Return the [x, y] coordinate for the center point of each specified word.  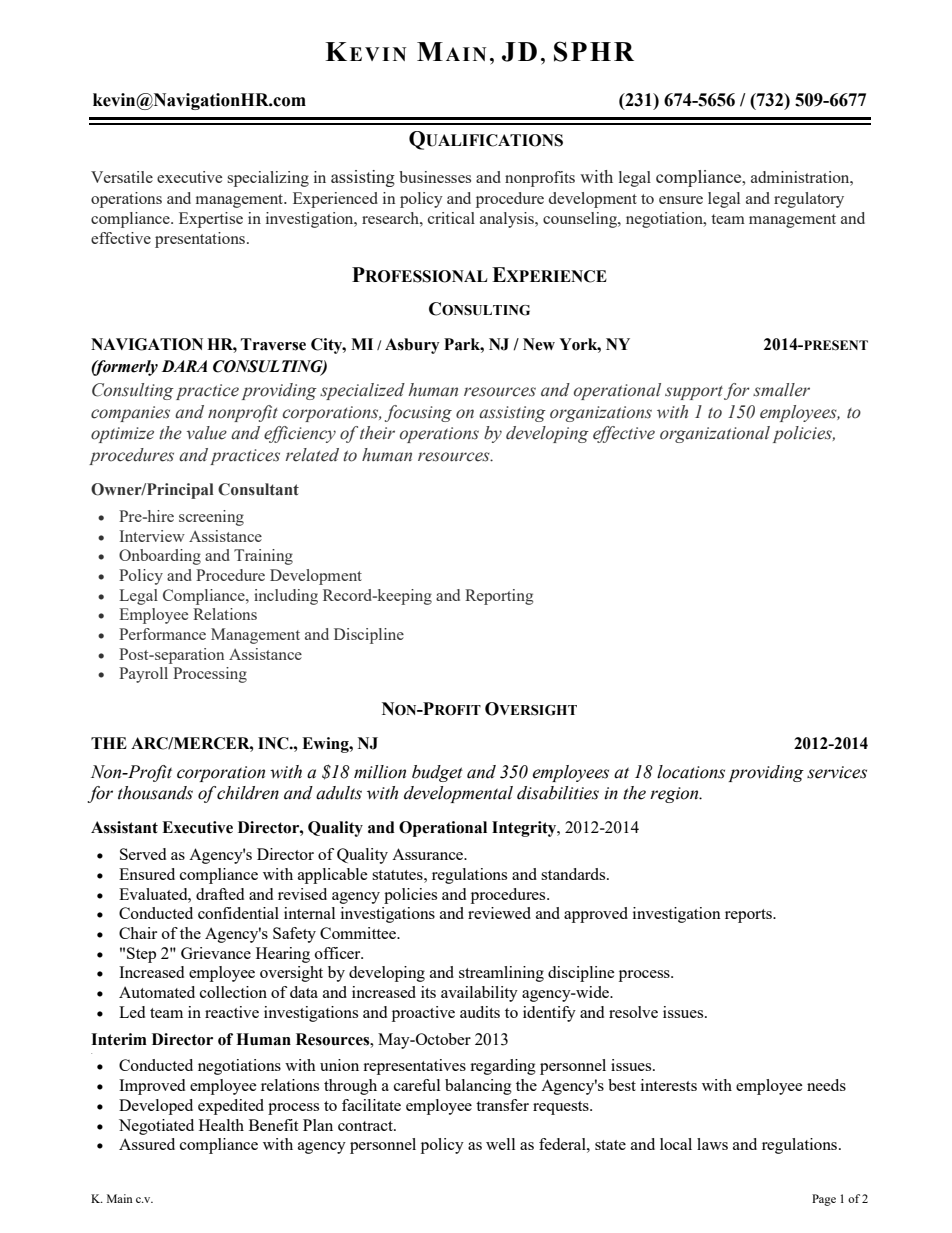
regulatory [809, 200]
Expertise [211, 220]
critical [451, 218]
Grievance [216, 953]
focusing [418, 413]
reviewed [499, 913]
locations [691, 772]
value [207, 433]
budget [437, 773]
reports [749, 916]
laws [712, 1144]
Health [221, 1125]
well [500, 1144]
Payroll [143, 675]
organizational [715, 434]
